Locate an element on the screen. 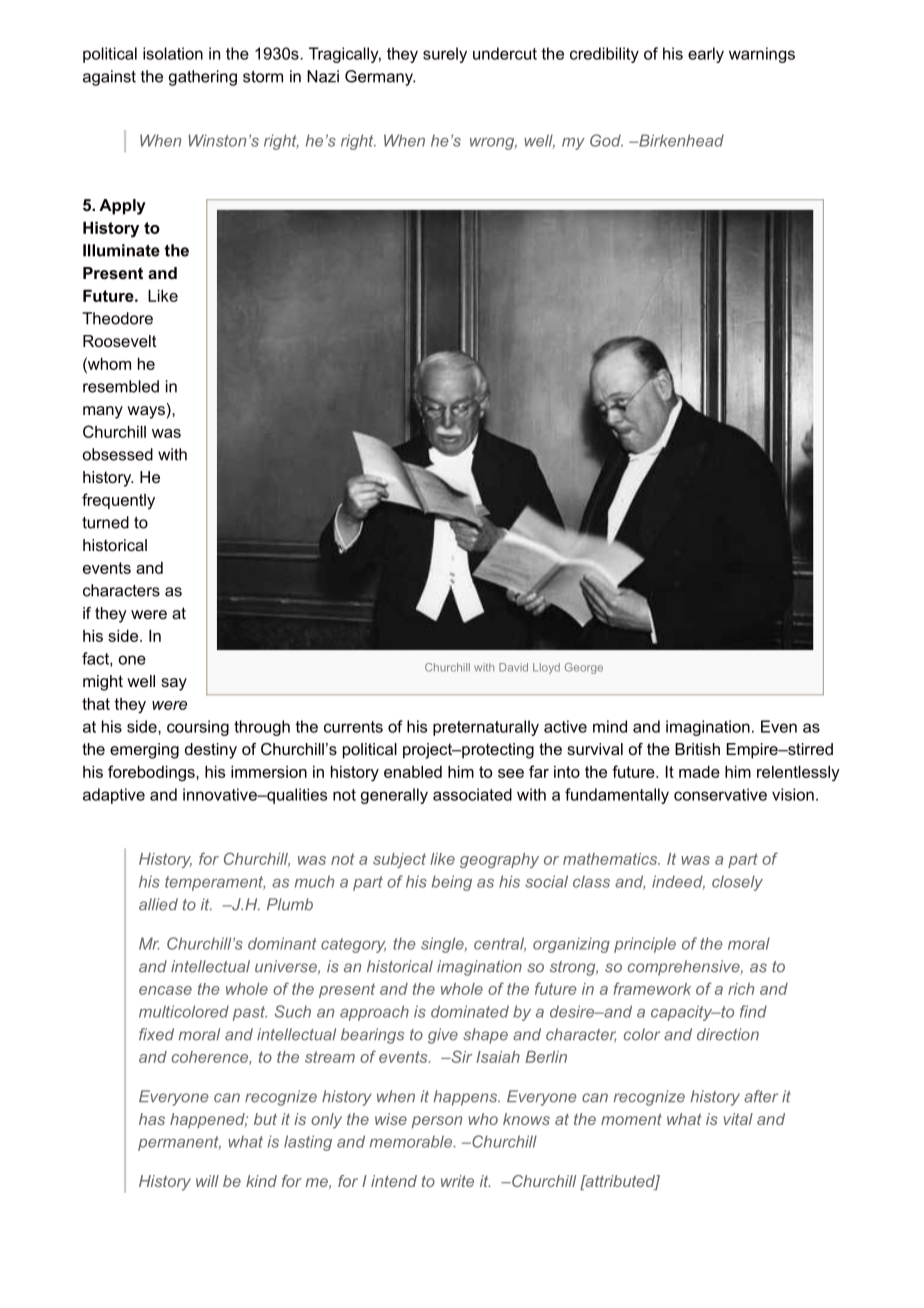 The width and height of the screenshot is (924, 1308). Roosevelt is located at coordinates (119, 341).
